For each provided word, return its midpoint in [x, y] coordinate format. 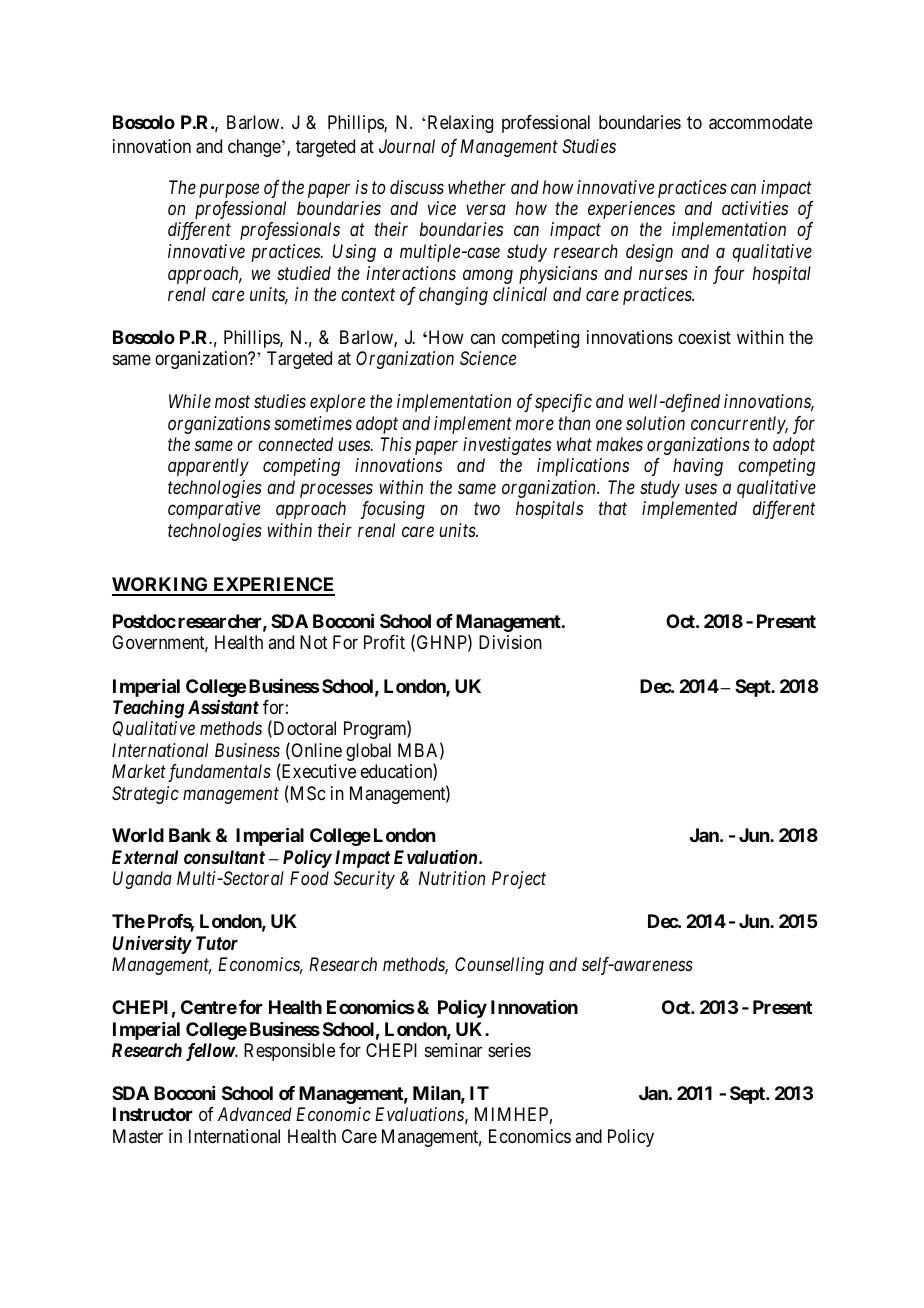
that [613, 508]
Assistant [223, 707]
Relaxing [460, 124]
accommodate [761, 122]
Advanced [255, 1114]
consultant [224, 857]
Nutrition [452, 878]
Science [488, 358]
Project [519, 880]
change [254, 148]
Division [510, 642]
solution [655, 423]
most [232, 402]
